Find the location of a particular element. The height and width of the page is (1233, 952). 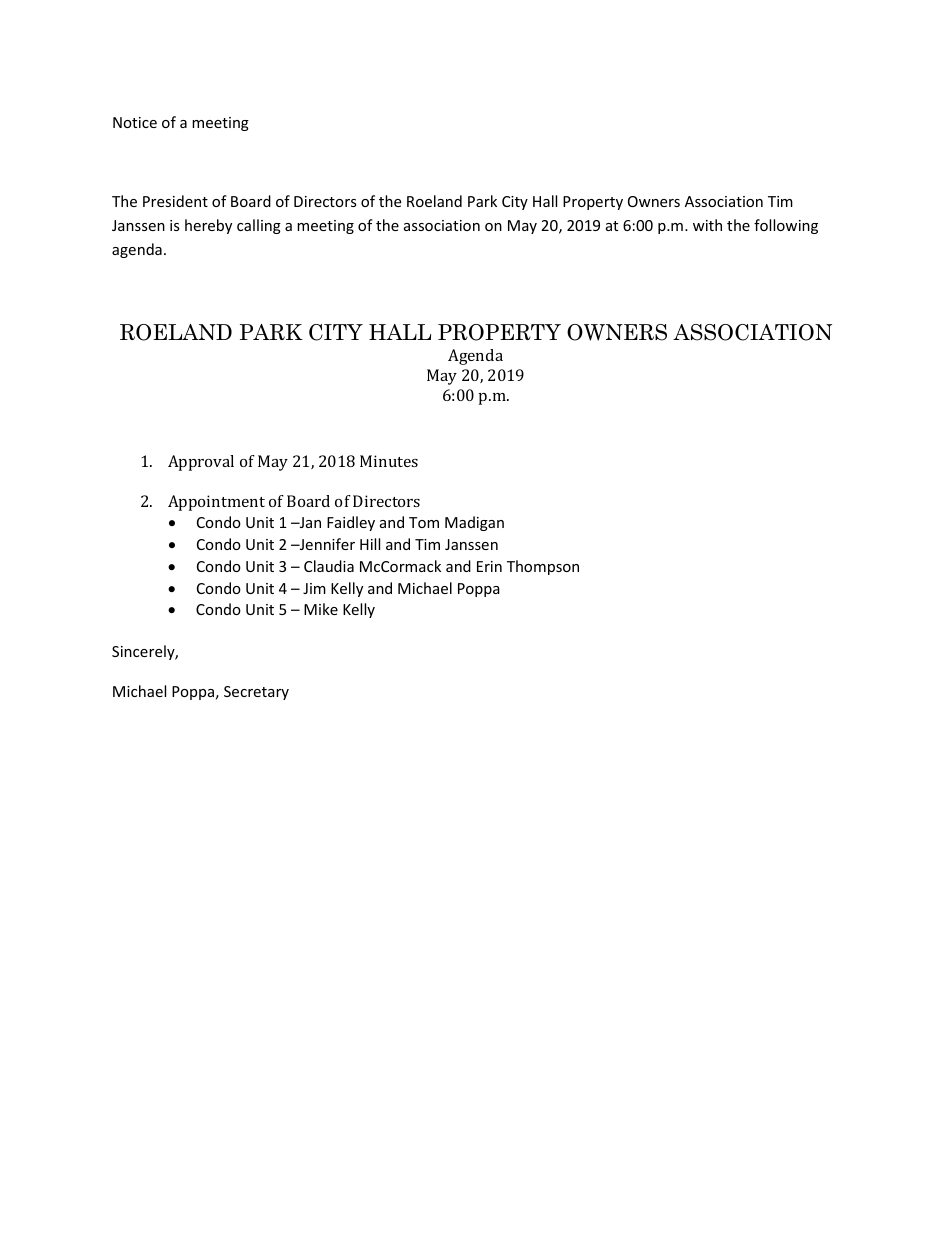

with is located at coordinates (707, 225).
